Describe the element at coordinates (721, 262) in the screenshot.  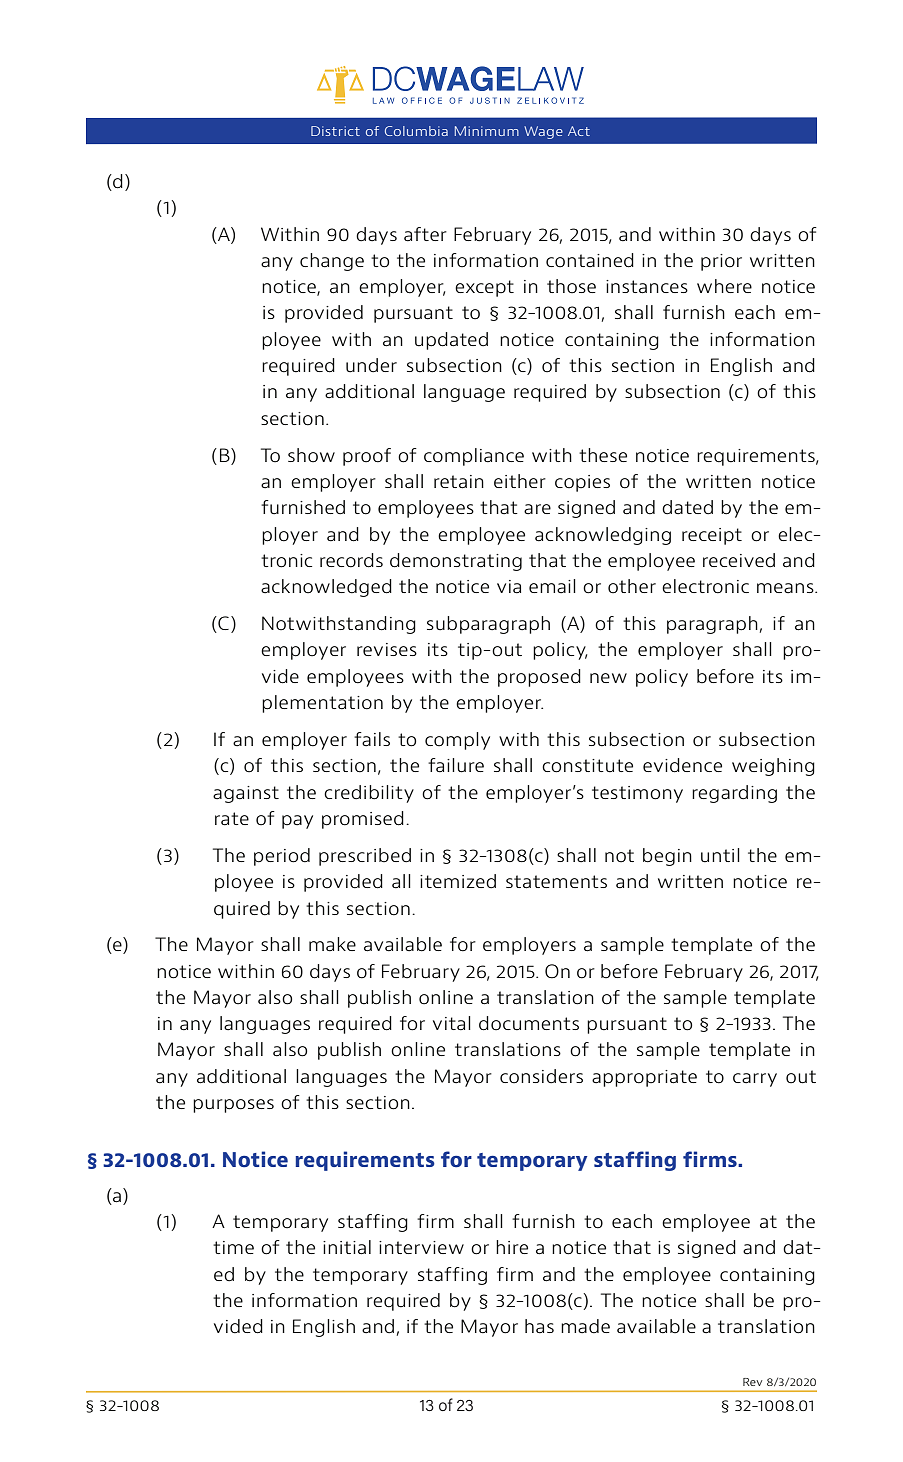
I see `prior` at that location.
